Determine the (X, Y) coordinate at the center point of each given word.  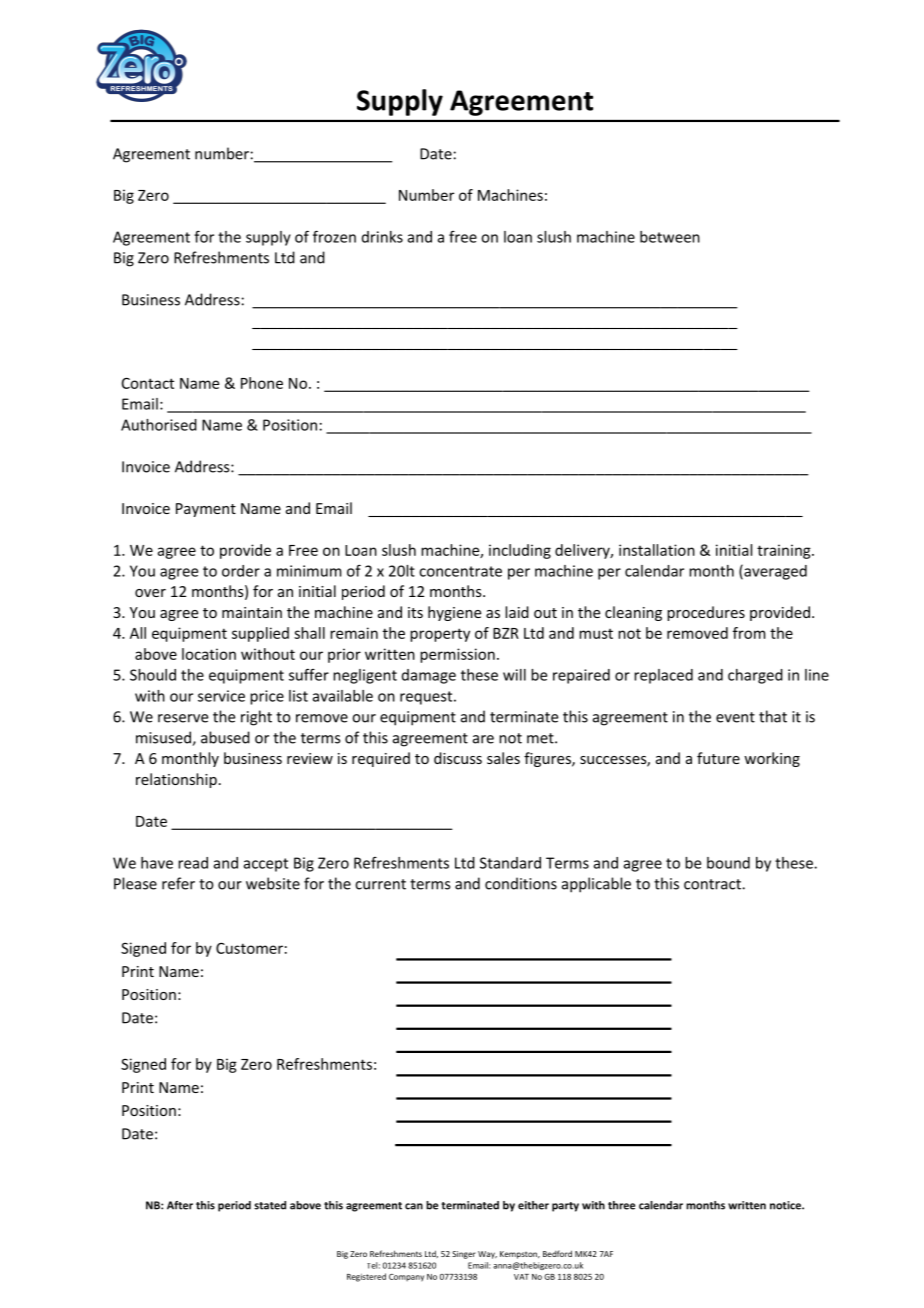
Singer (464, 1255)
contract (713, 884)
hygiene (454, 613)
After (180, 1205)
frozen (334, 236)
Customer (249, 948)
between (670, 237)
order (241, 571)
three (621, 1205)
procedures (706, 613)
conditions (521, 883)
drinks (382, 237)
